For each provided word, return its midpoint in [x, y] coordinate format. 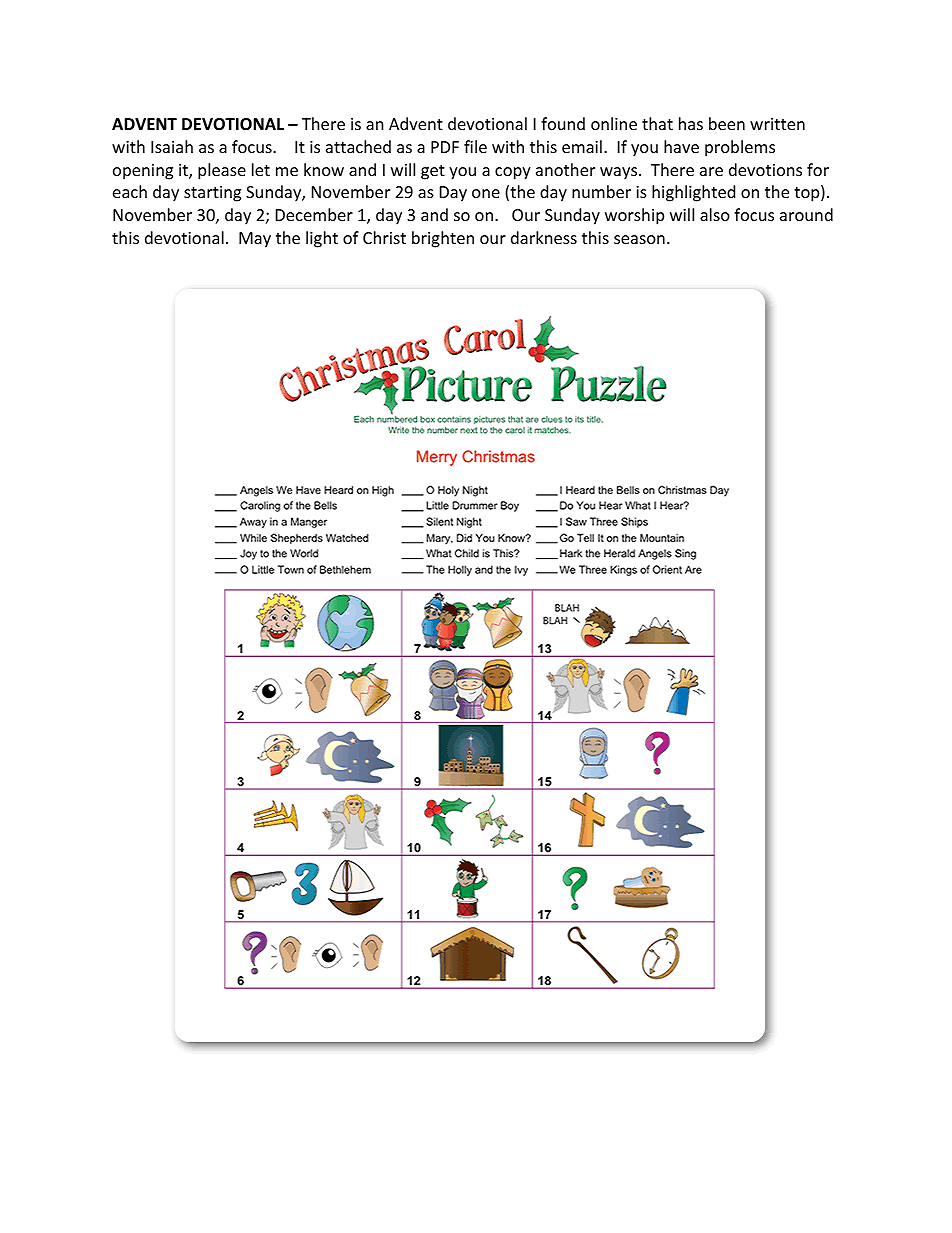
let [261, 169]
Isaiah [172, 146]
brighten [443, 239]
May [255, 240]
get [433, 172]
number [601, 191]
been [727, 123]
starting [212, 194]
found [563, 123]
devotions [765, 169]
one [486, 193]
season [639, 239]
